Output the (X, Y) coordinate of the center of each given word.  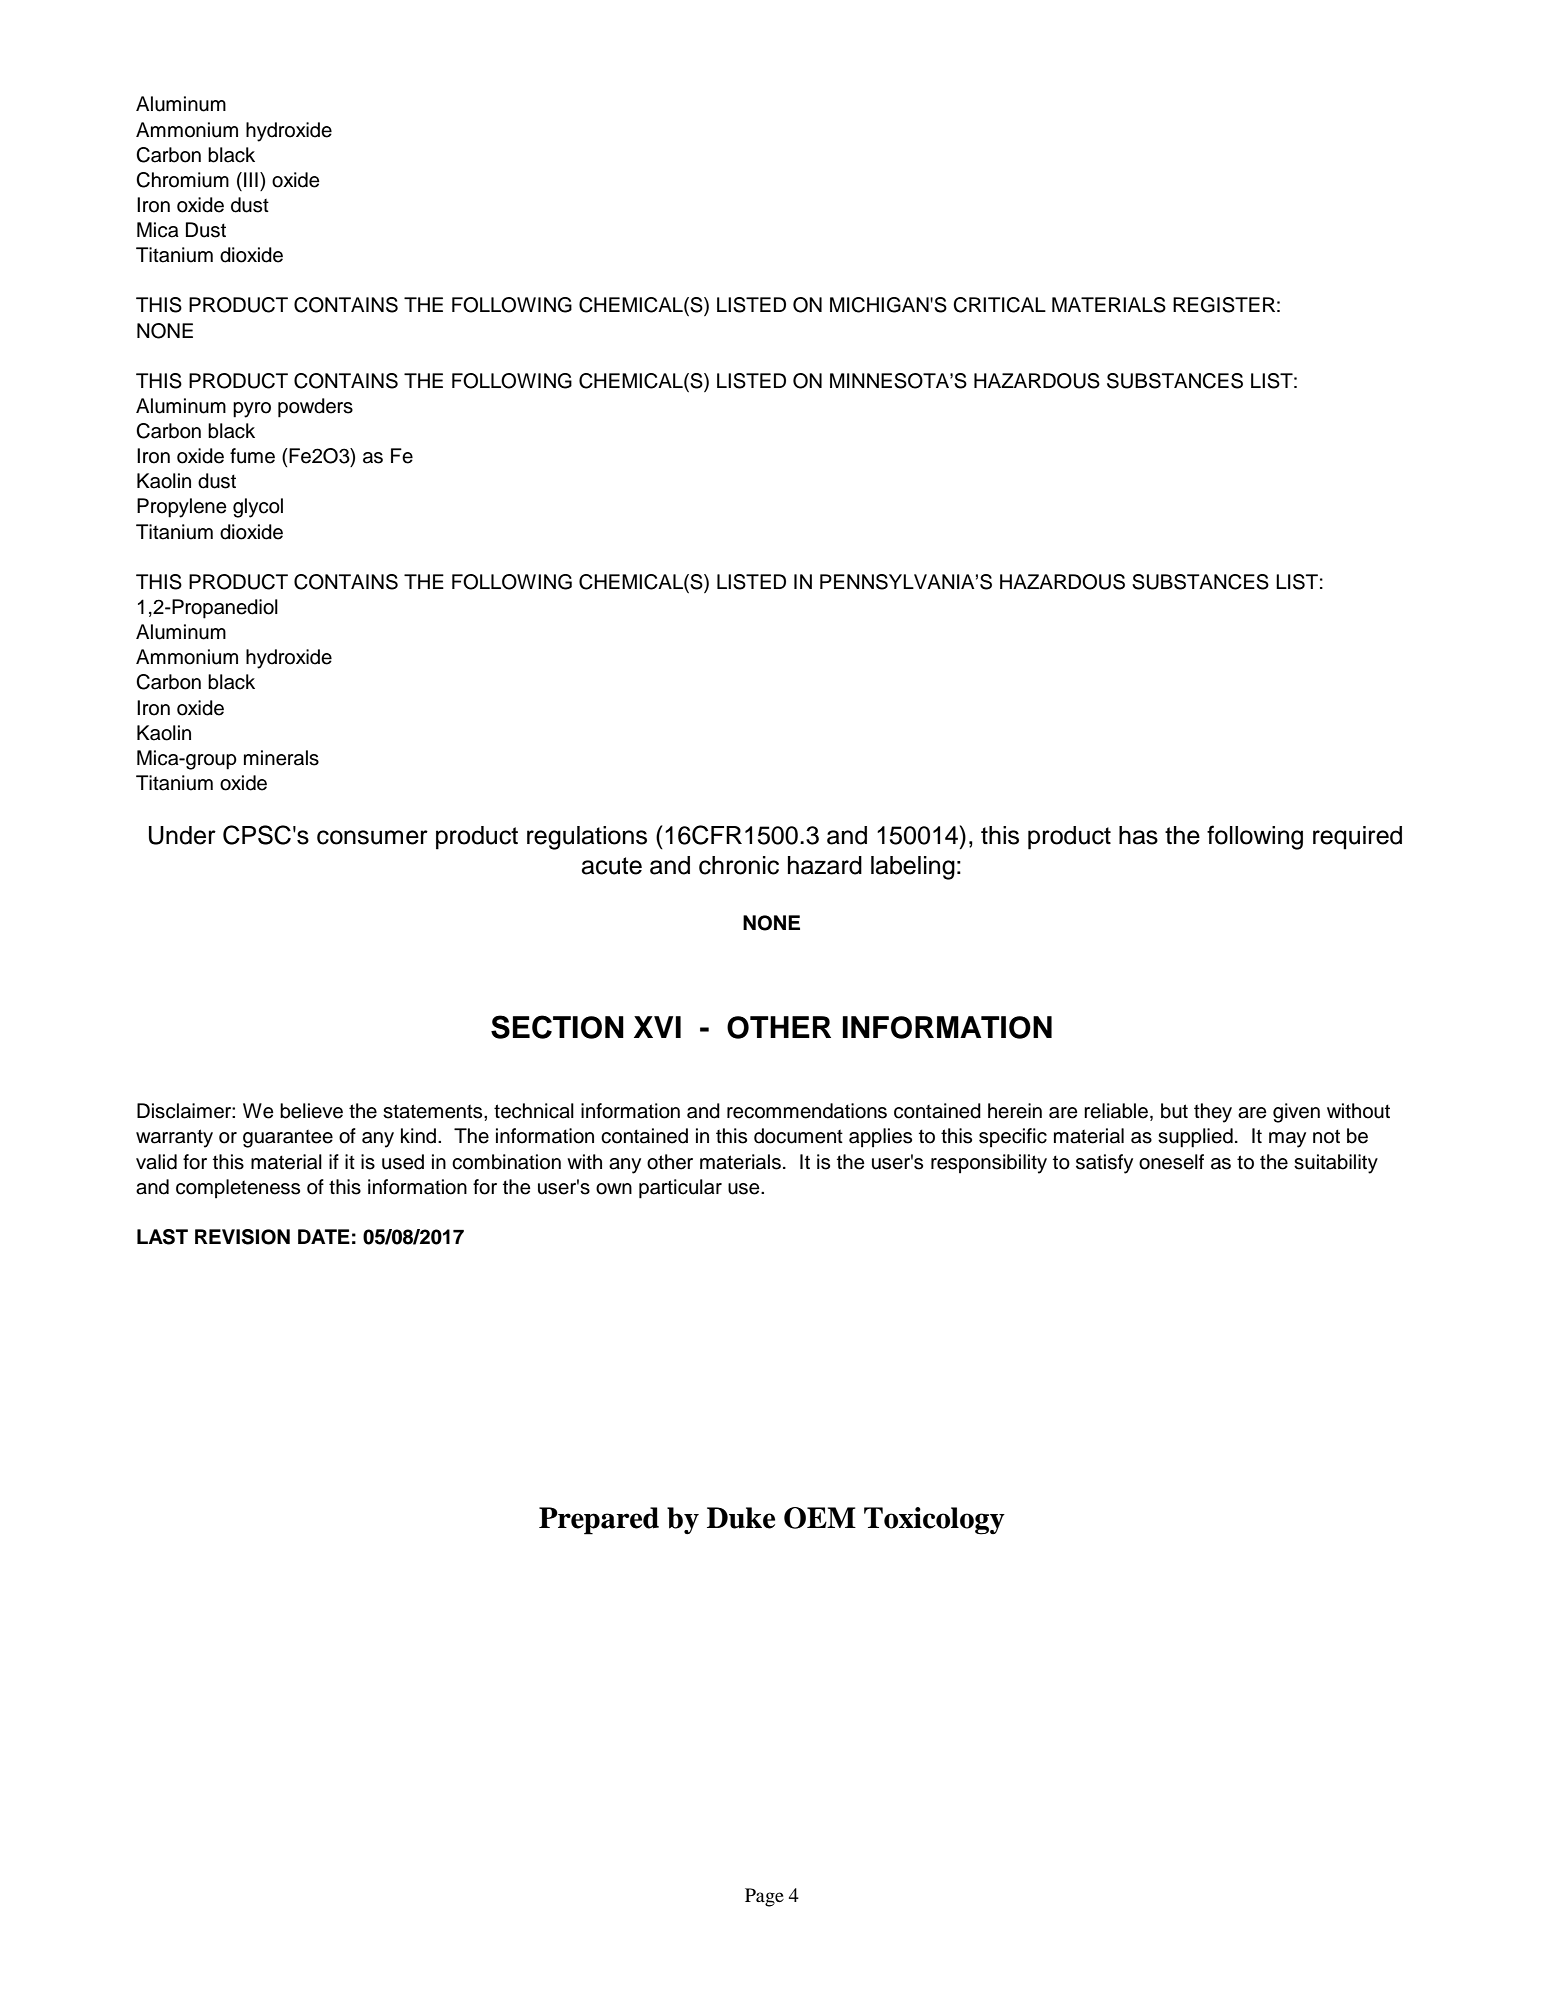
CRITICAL (999, 305)
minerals (281, 758)
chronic (739, 865)
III (251, 179)
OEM (820, 1518)
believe (311, 1111)
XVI (657, 1027)
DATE (324, 1236)
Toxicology (934, 1521)
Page (764, 1897)
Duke (741, 1518)
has (1138, 835)
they (1213, 1113)
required (1357, 838)
